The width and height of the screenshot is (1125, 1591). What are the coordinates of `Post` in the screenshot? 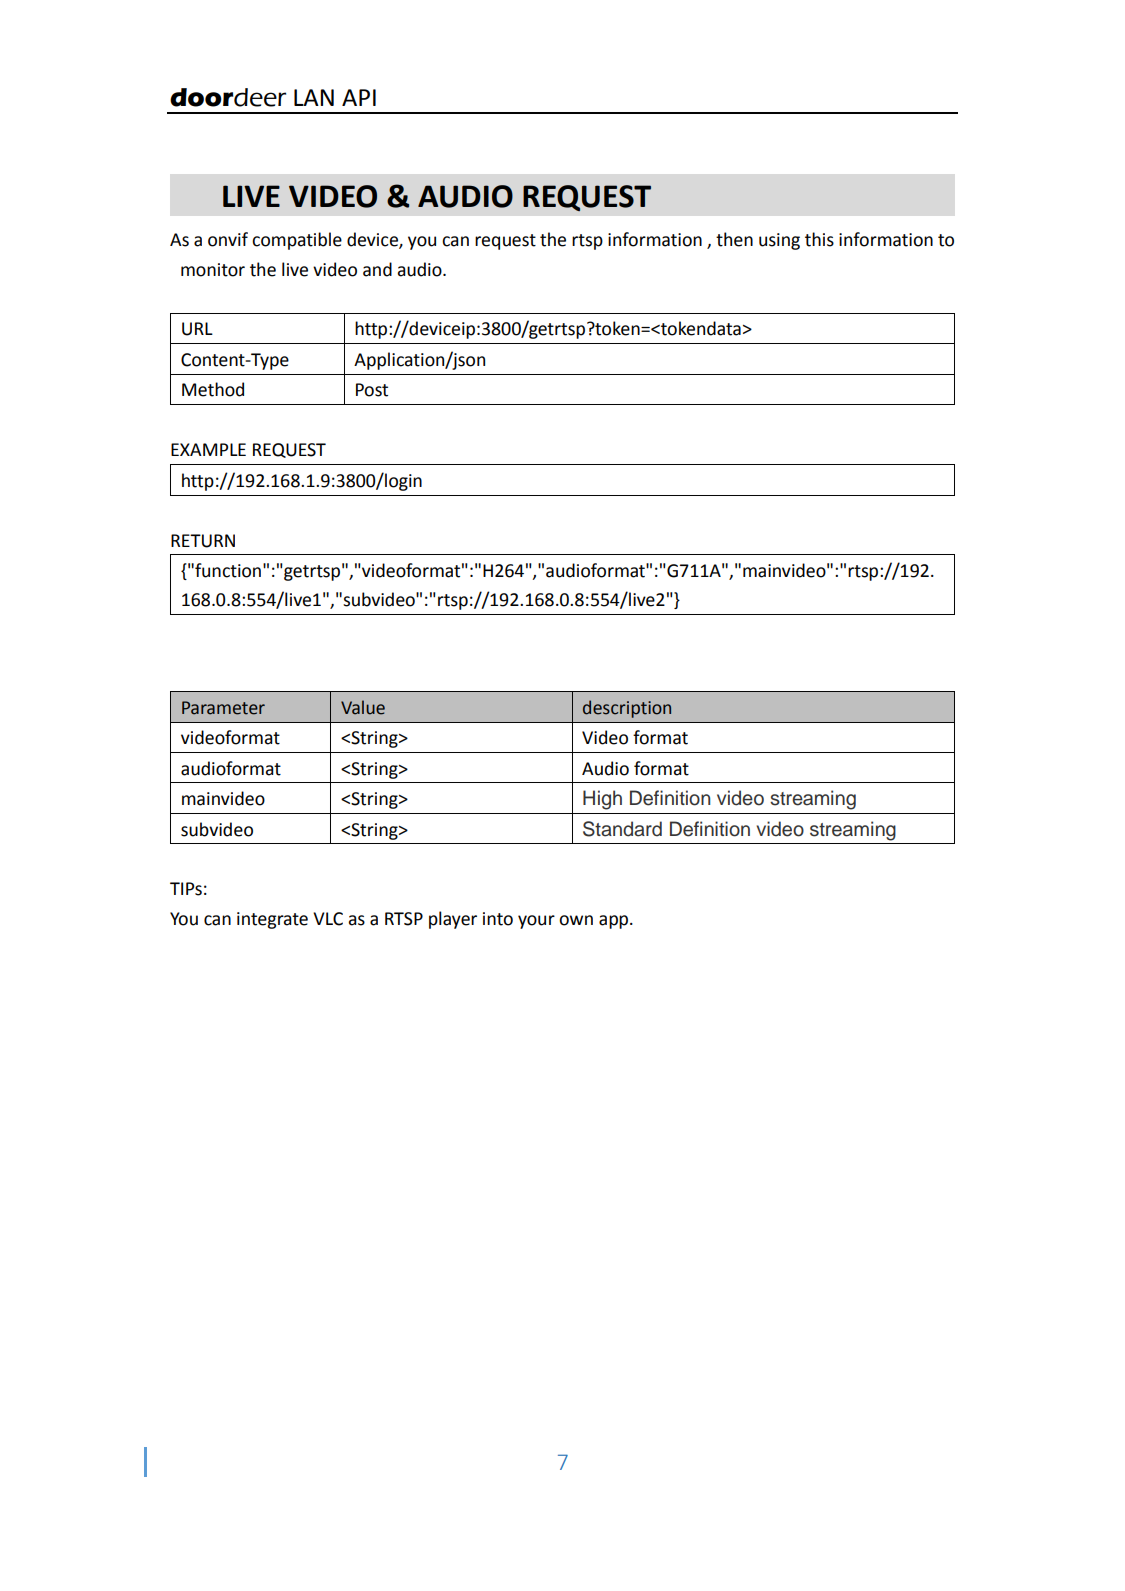 It's located at (372, 390).
